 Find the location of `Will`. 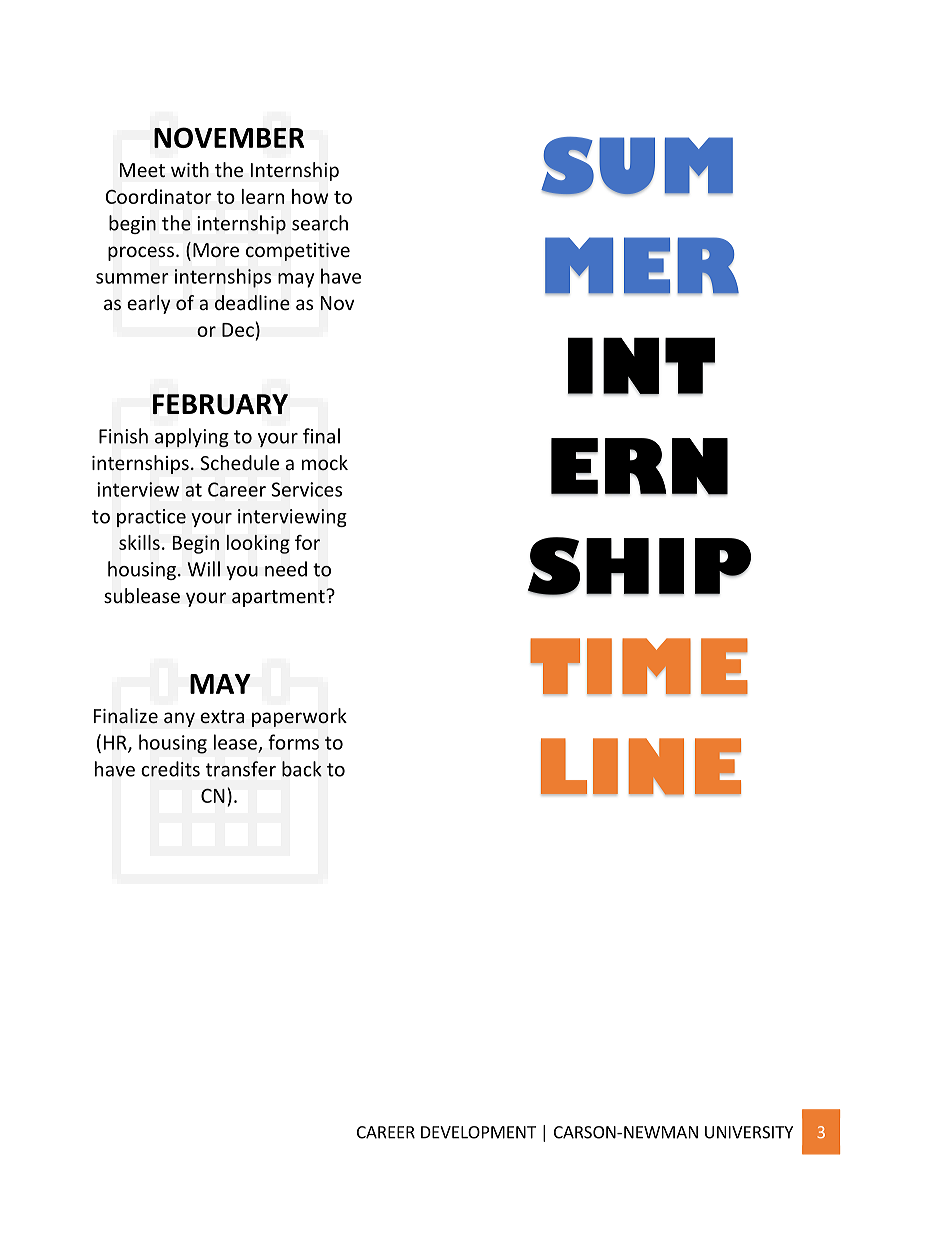

Will is located at coordinates (203, 569).
